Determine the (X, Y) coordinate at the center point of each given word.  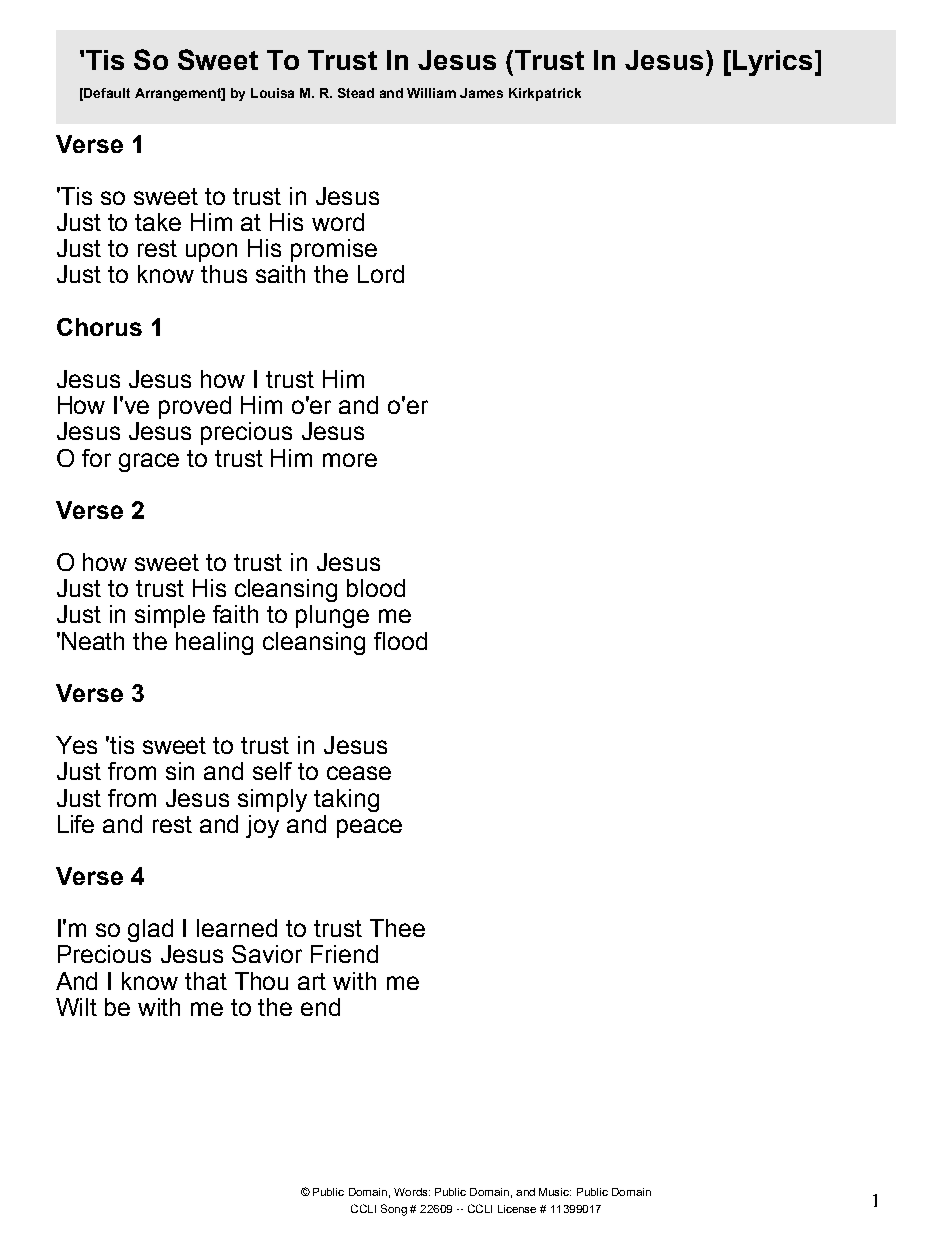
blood (376, 588)
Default (107, 93)
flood (400, 641)
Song (394, 1210)
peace (369, 828)
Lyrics (772, 63)
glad (150, 930)
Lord (381, 274)
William (431, 93)
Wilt (76, 1007)
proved (195, 407)
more (350, 460)
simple (170, 616)
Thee (397, 928)
